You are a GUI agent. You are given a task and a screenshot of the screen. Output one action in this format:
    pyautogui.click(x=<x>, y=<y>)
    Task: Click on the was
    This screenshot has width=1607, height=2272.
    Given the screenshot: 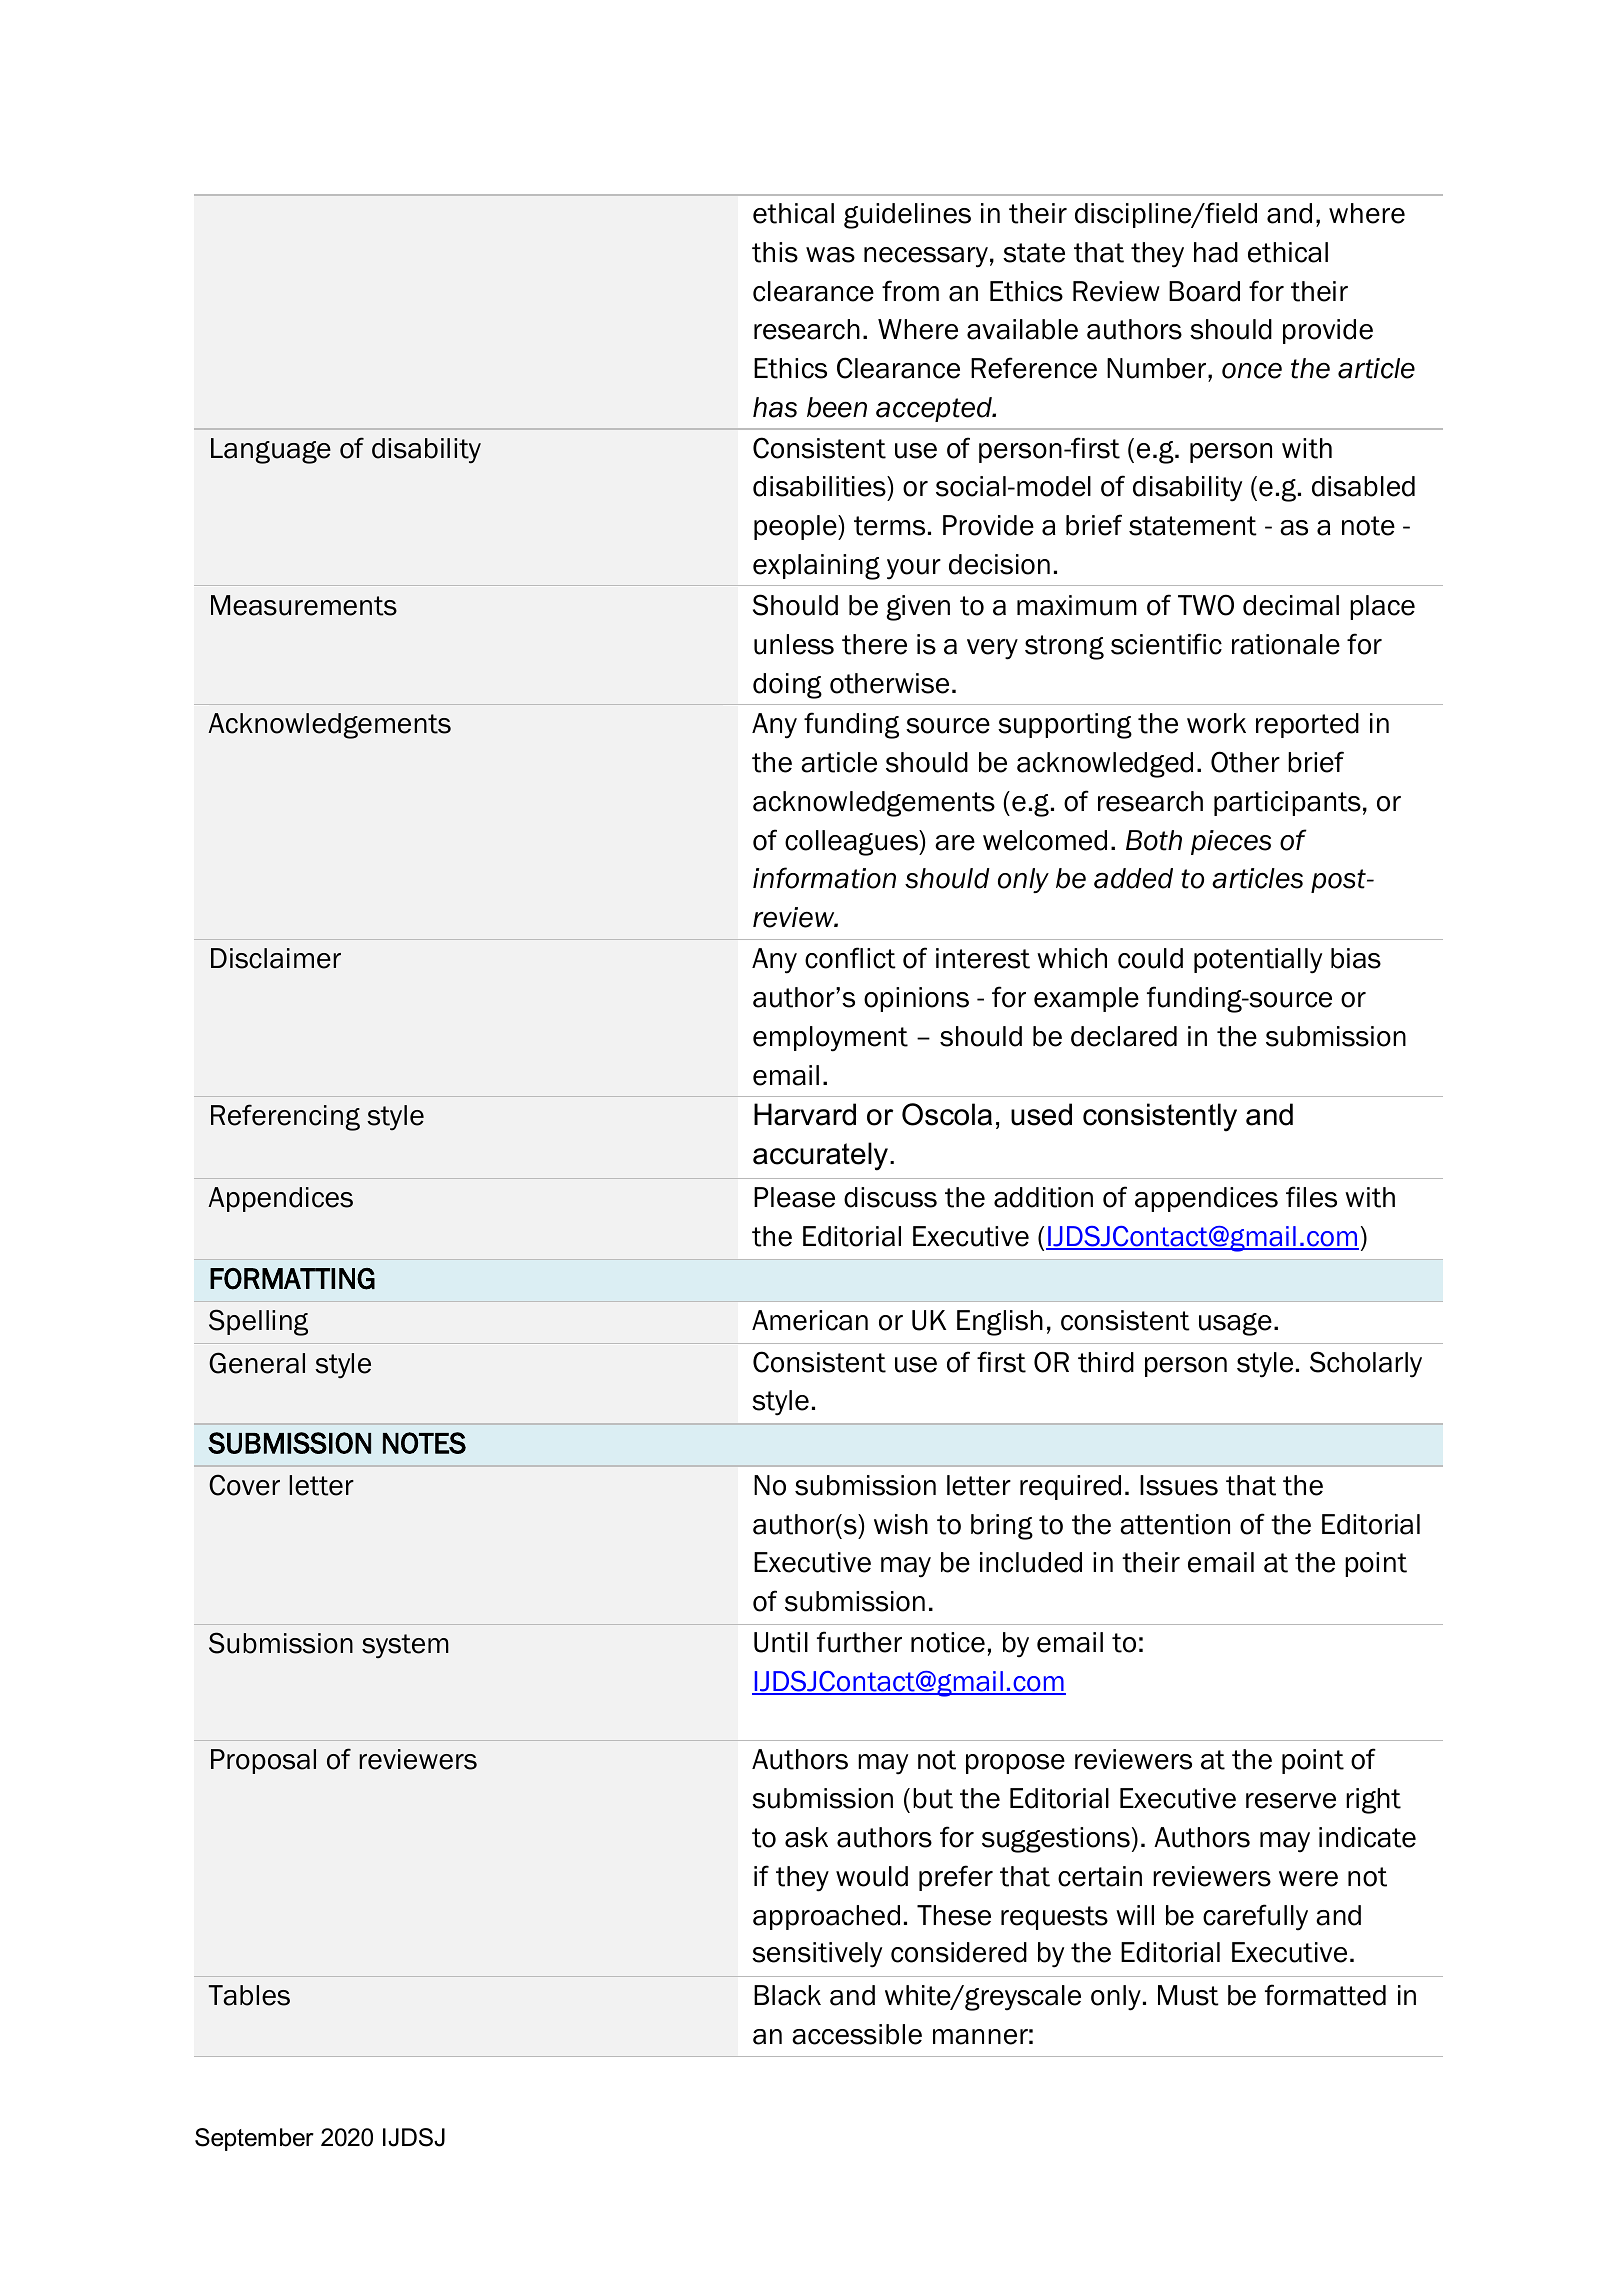 What is the action you would take?
    pyautogui.click(x=830, y=255)
